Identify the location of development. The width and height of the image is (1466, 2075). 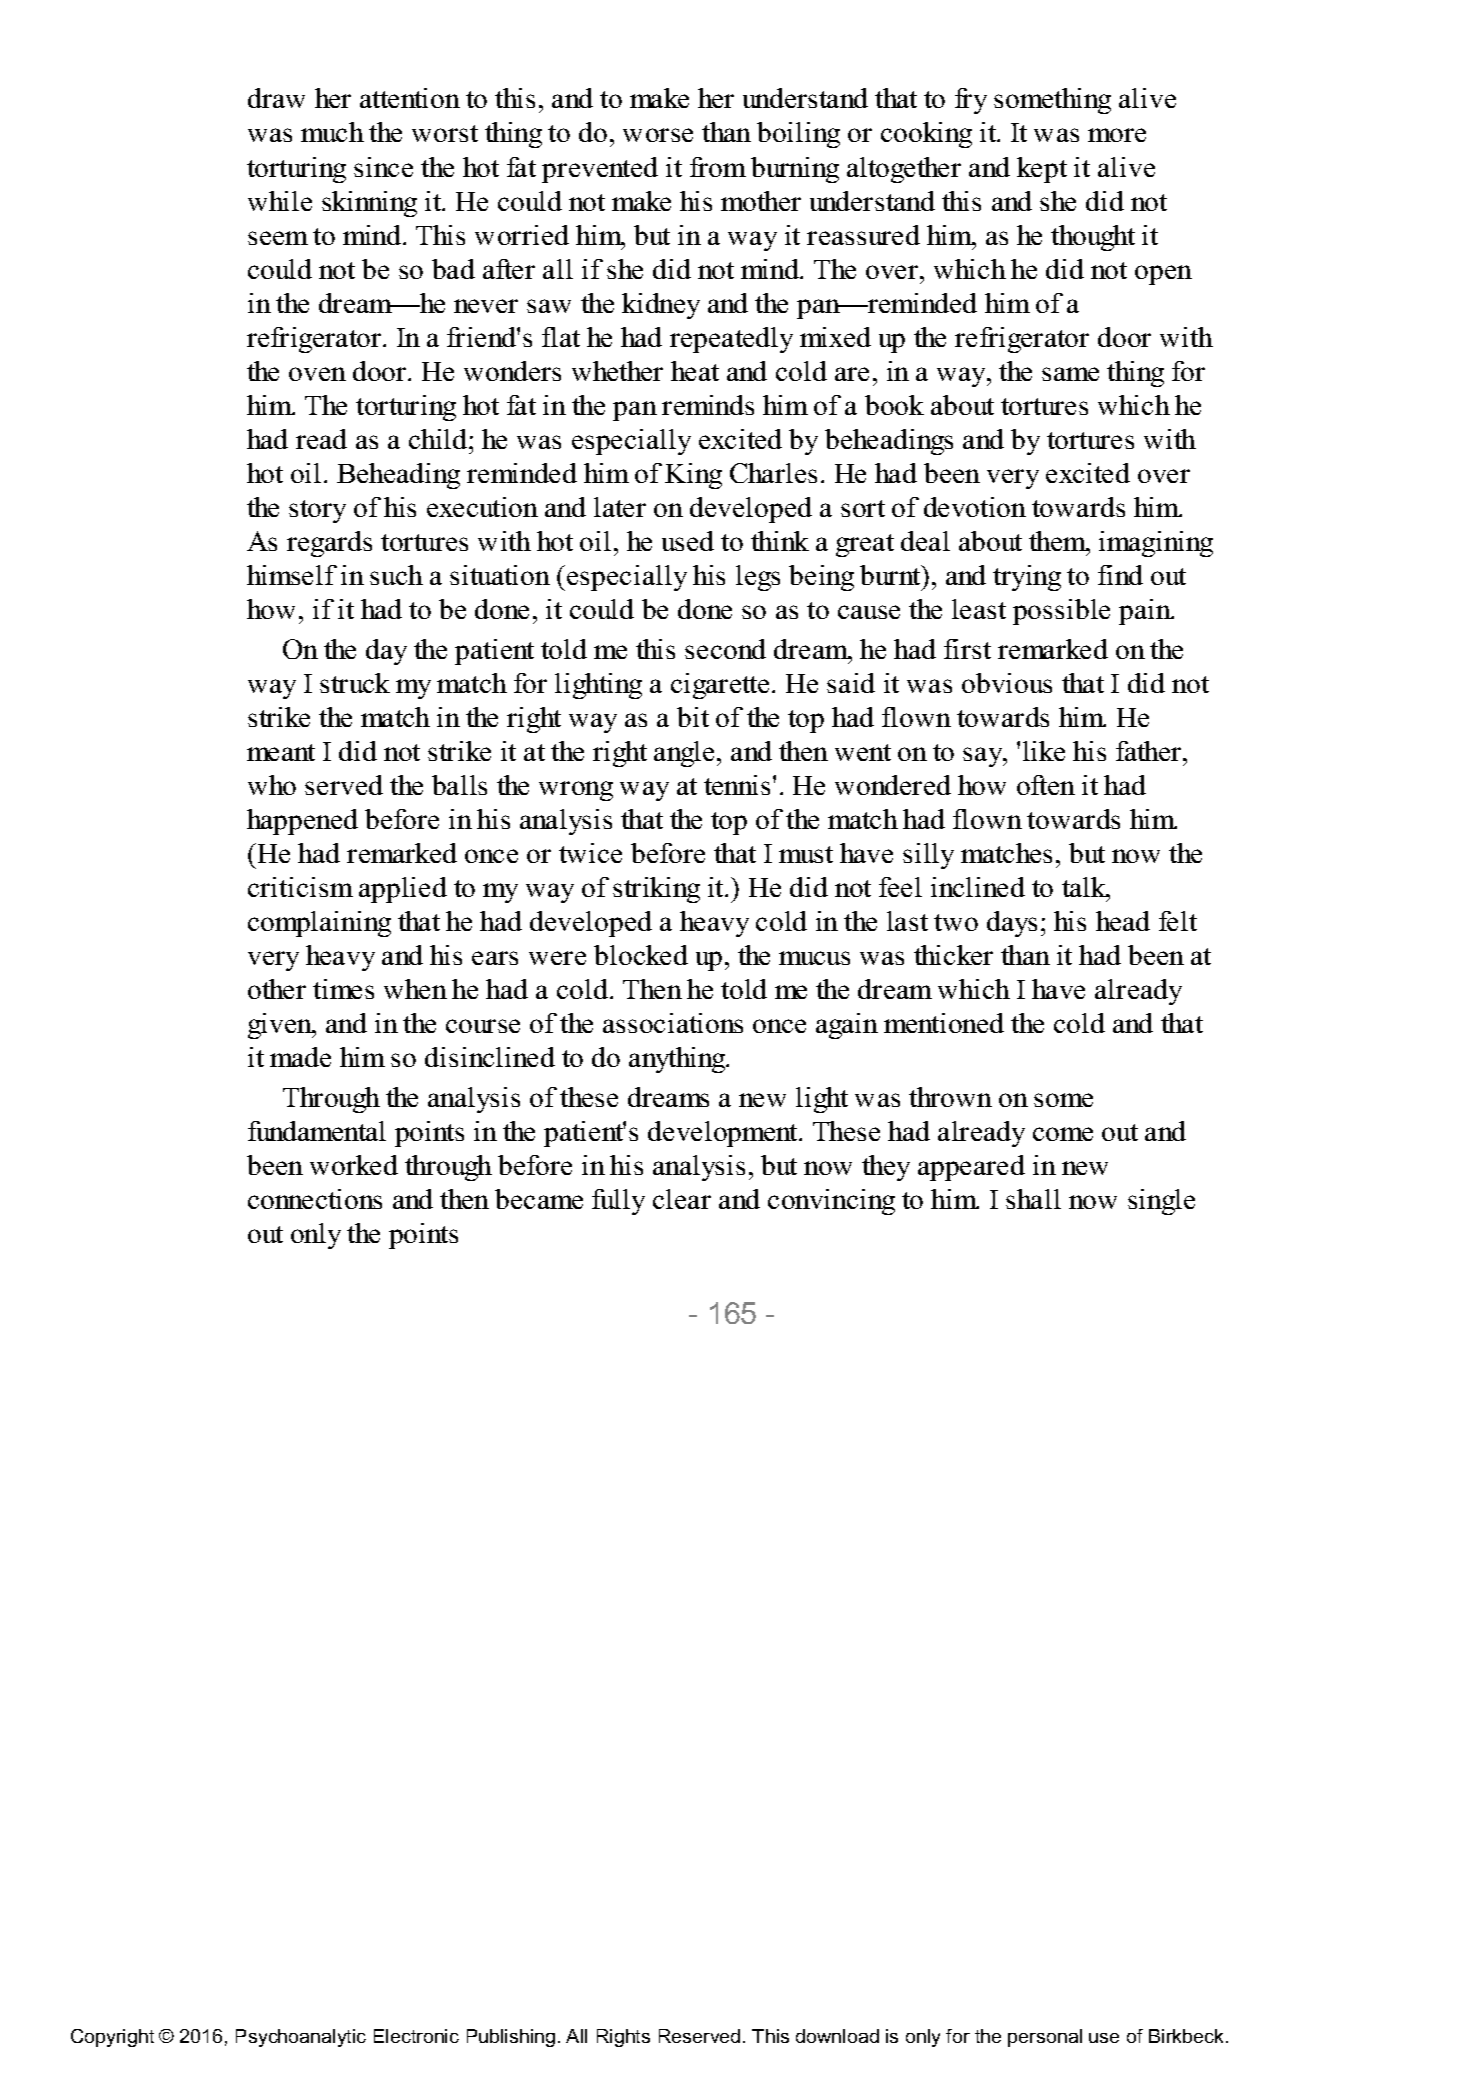
(724, 1134).
